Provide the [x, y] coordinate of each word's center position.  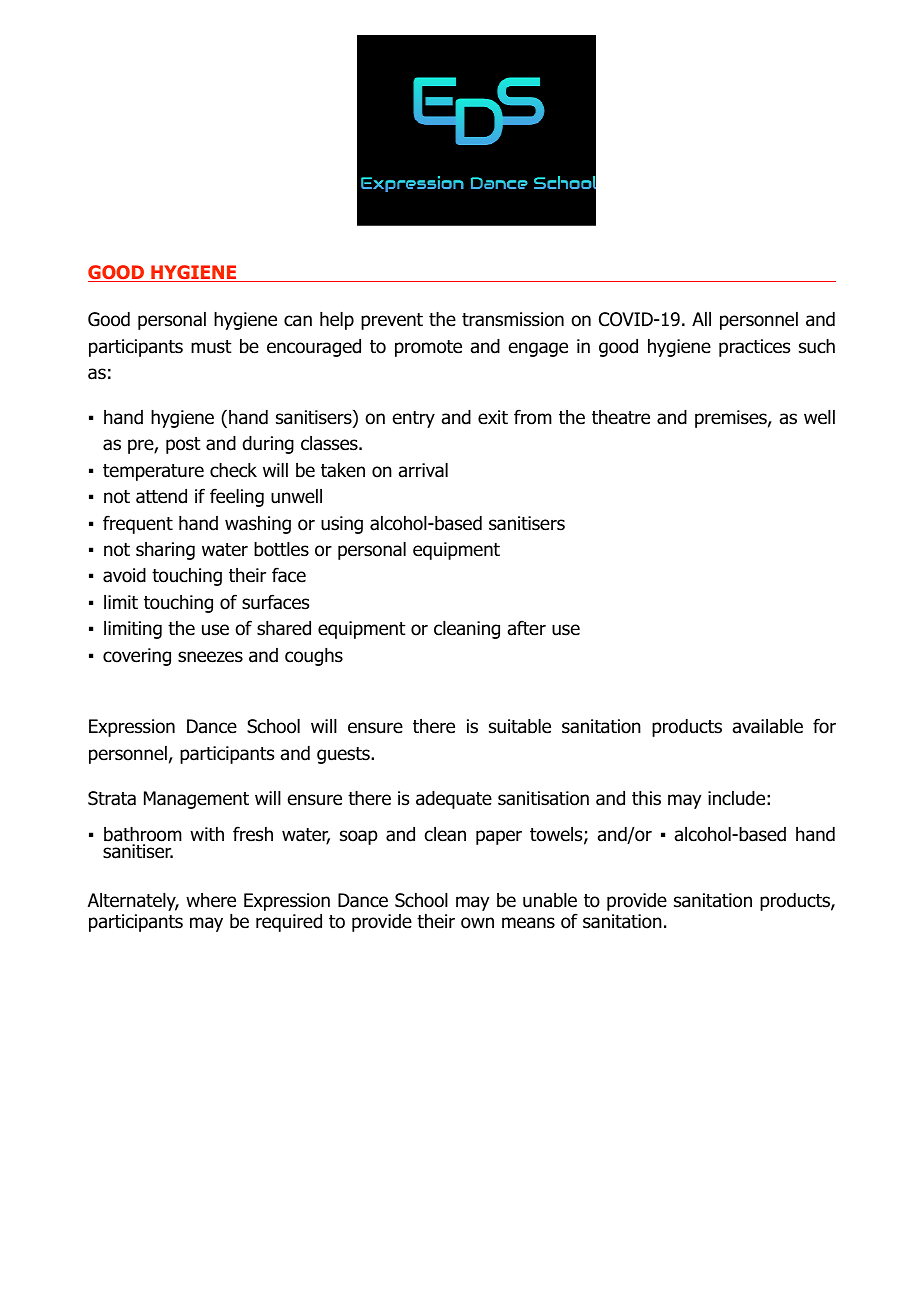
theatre [621, 417]
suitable [520, 726]
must [211, 347]
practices [754, 348]
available [768, 726]
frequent [138, 524]
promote [428, 348]
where [211, 900]
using [342, 525]
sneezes [210, 657]
